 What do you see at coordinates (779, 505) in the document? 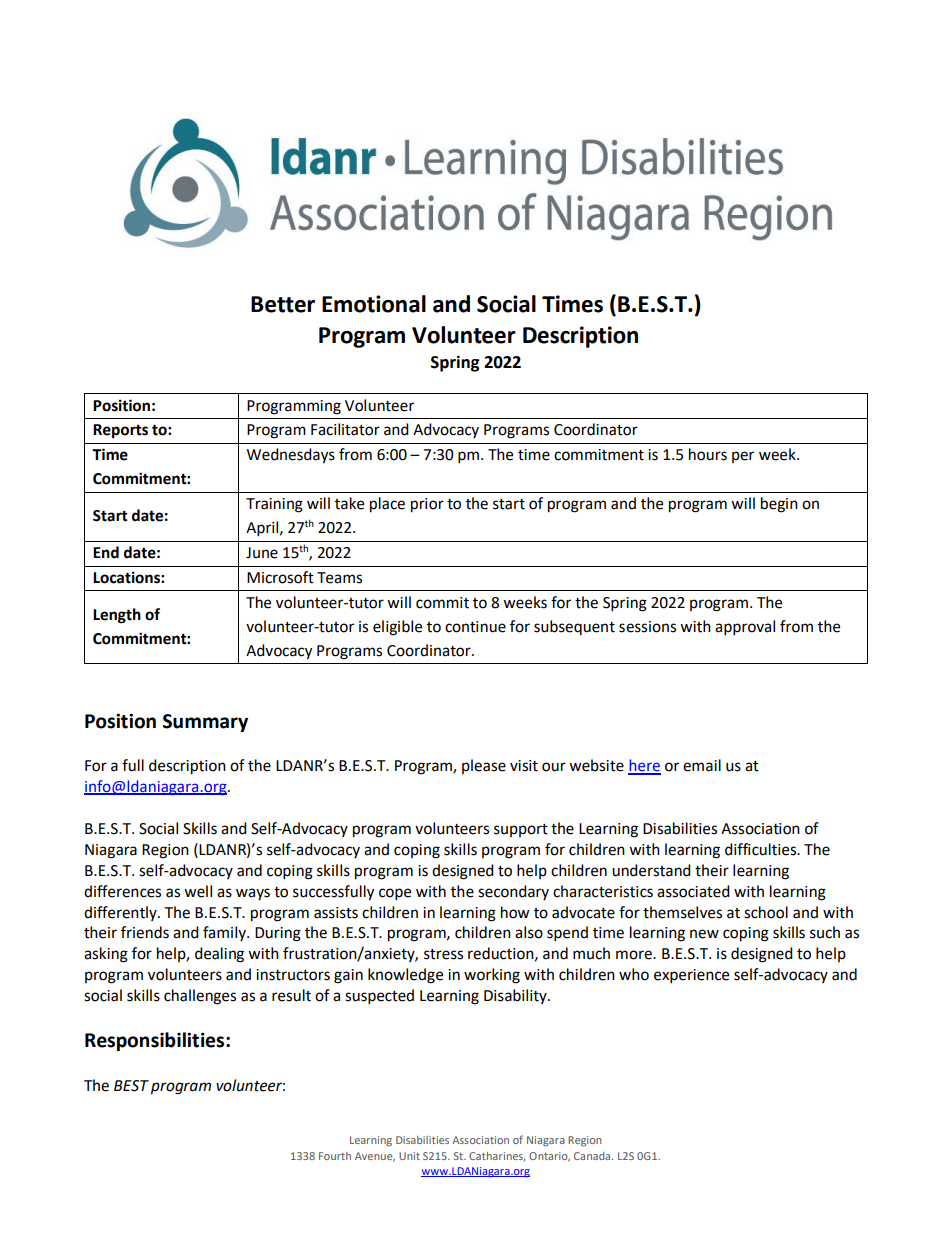
I see `begin` at bounding box center [779, 505].
